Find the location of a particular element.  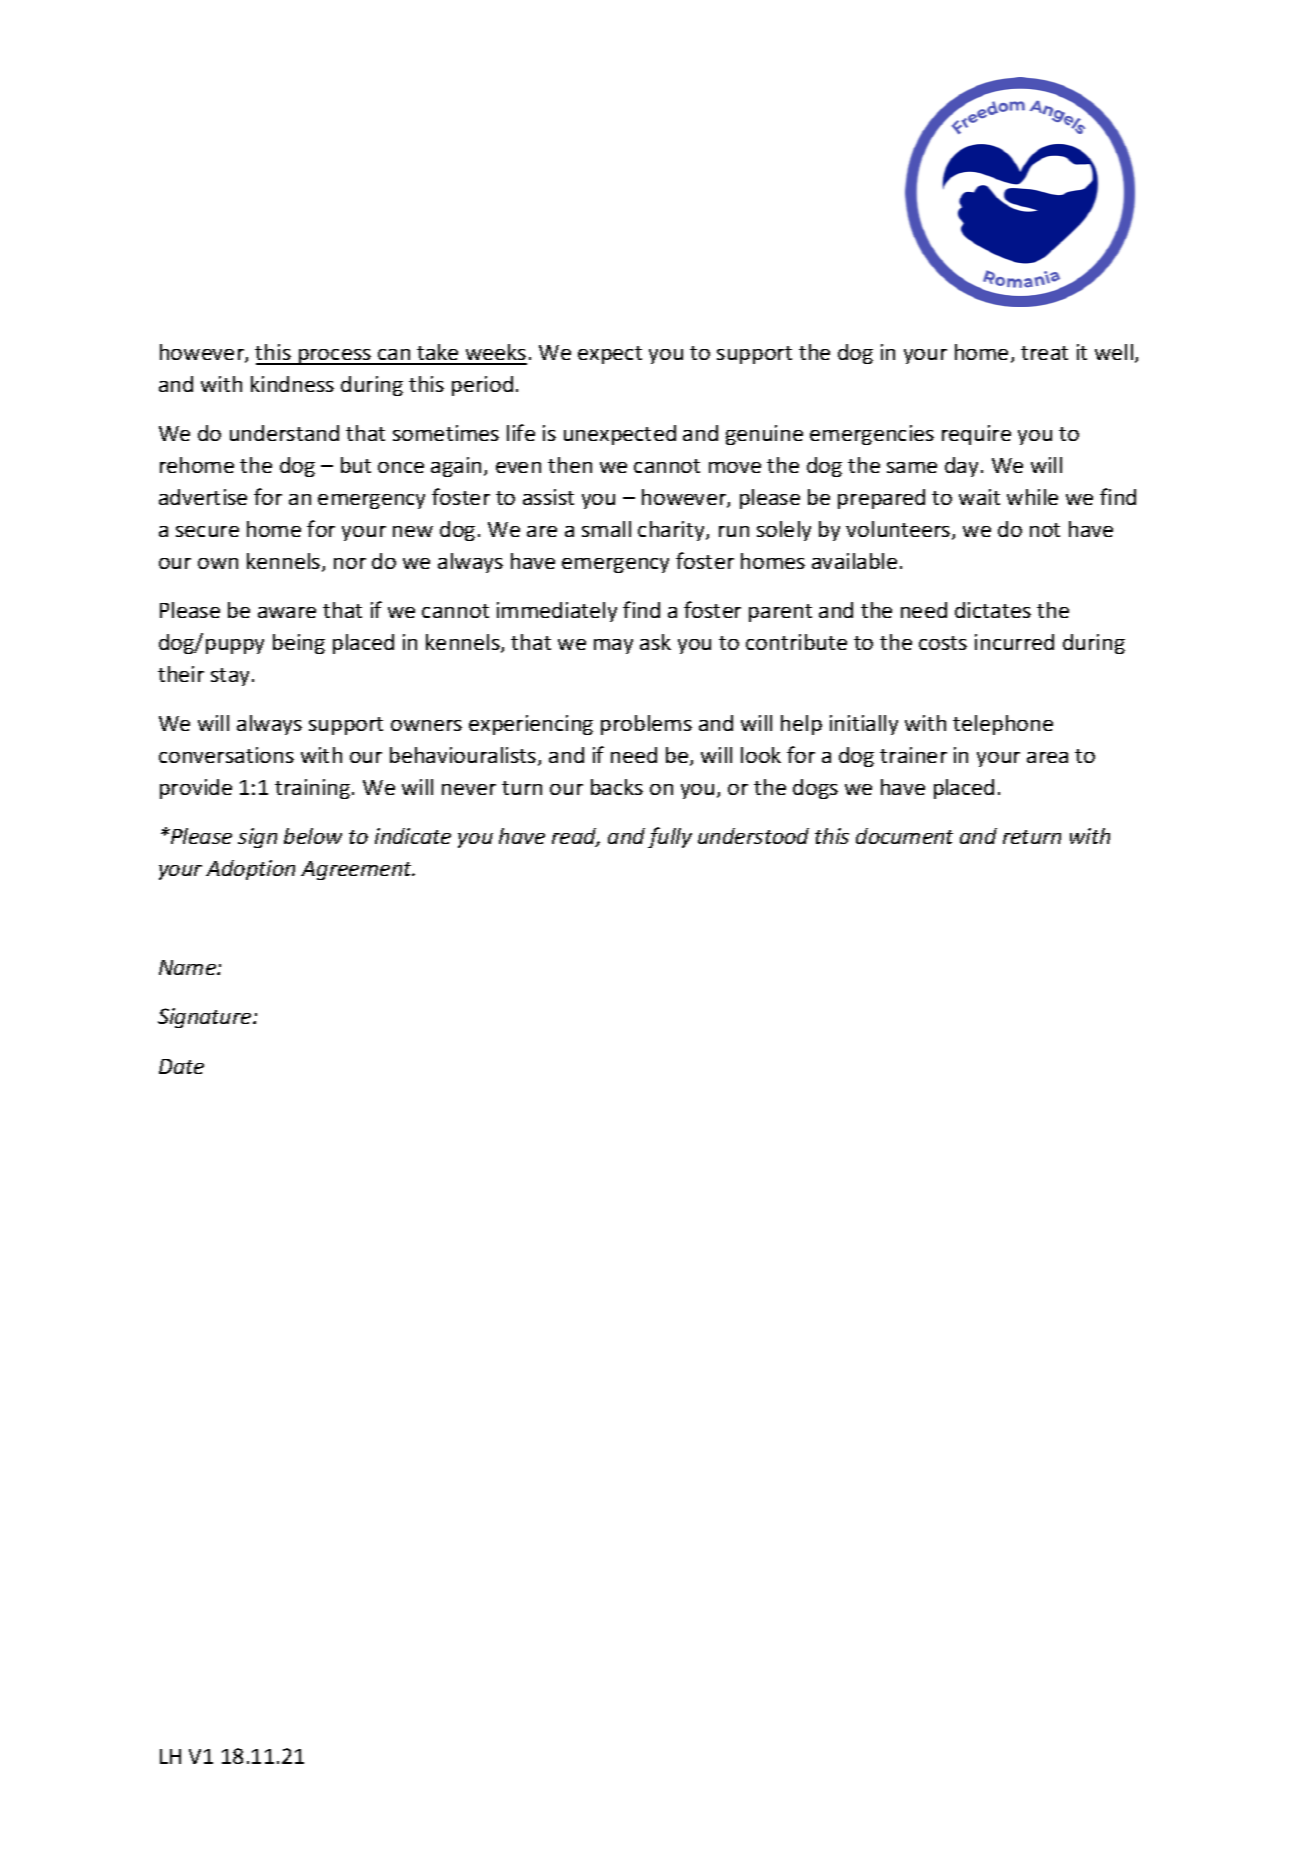

treat is located at coordinates (1044, 353).
